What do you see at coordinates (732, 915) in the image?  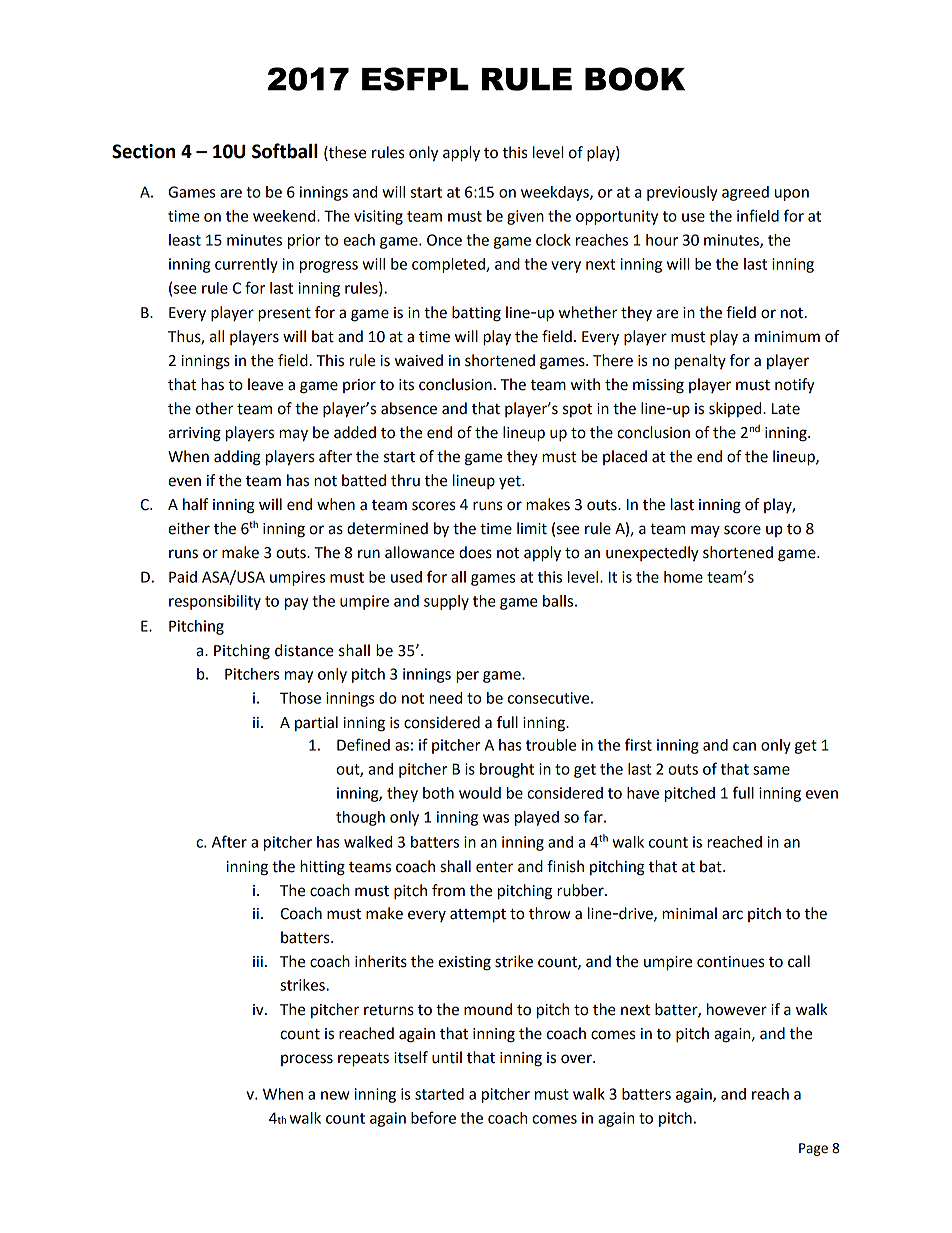 I see `arc` at bounding box center [732, 915].
